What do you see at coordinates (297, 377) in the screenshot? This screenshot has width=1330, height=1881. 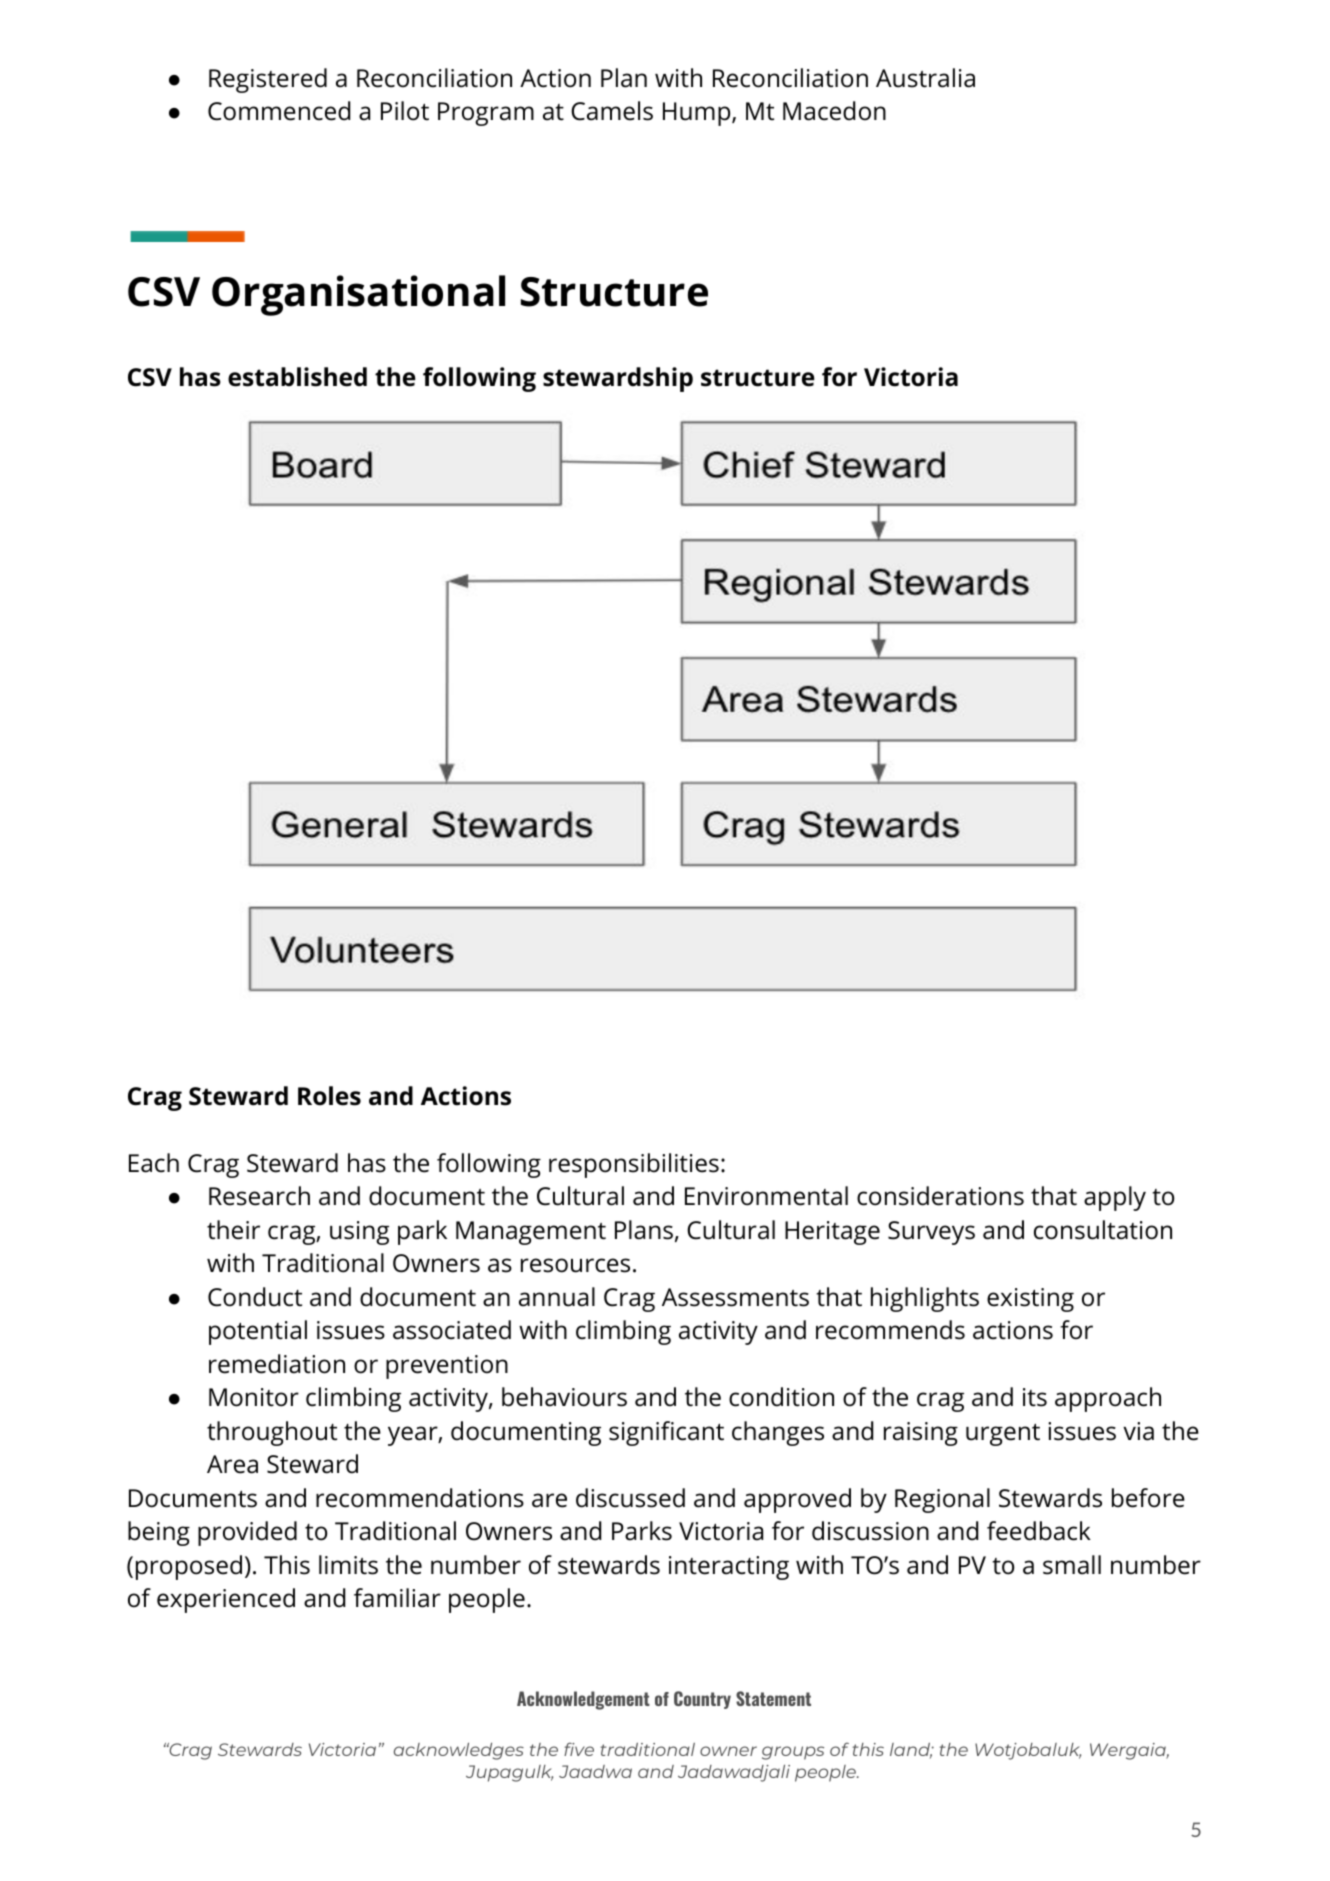 I see `established` at bounding box center [297, 377].
